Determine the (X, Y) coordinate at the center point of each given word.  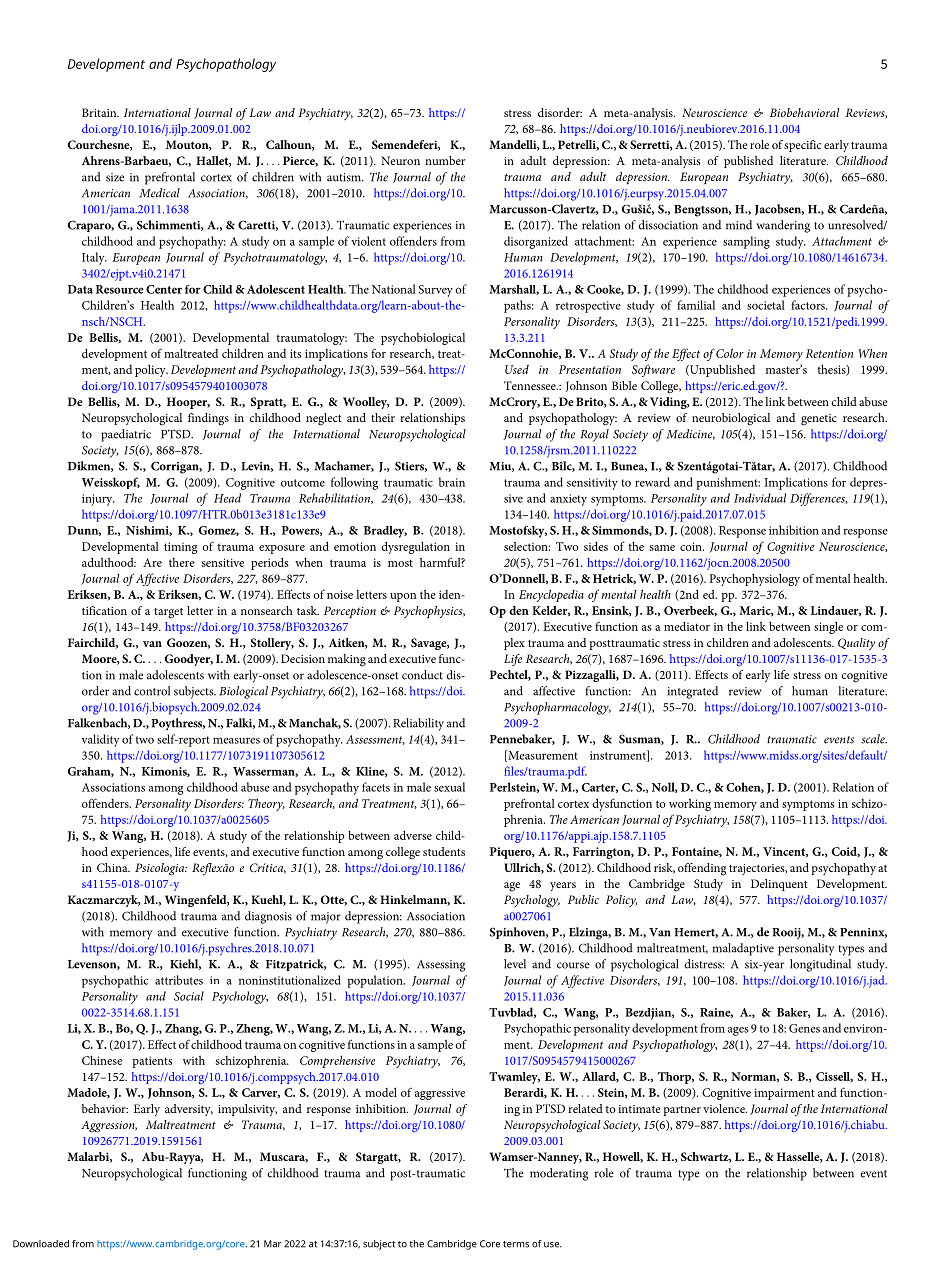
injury (98, 500)
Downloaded (41, 1244)
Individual (760, 498)
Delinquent (779, 885)
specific (802, 146)
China (113, 867)
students (444, 851)
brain (452, 482)
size (115, 177)
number (445, 160)
